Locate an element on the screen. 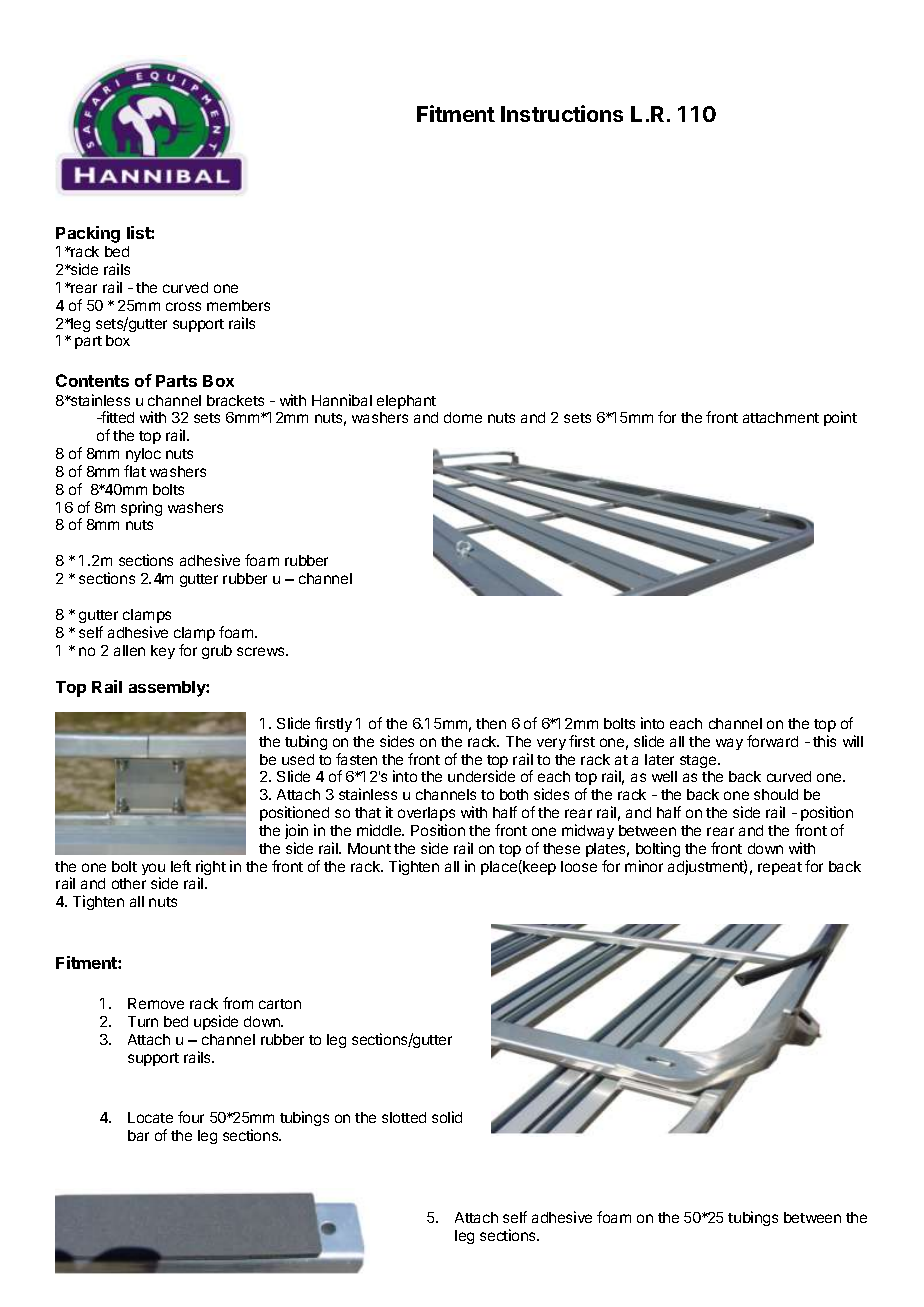 Image resolution: width=924 pixels, height=1307 pixels. repeat is located at coordinates (780, 868).
